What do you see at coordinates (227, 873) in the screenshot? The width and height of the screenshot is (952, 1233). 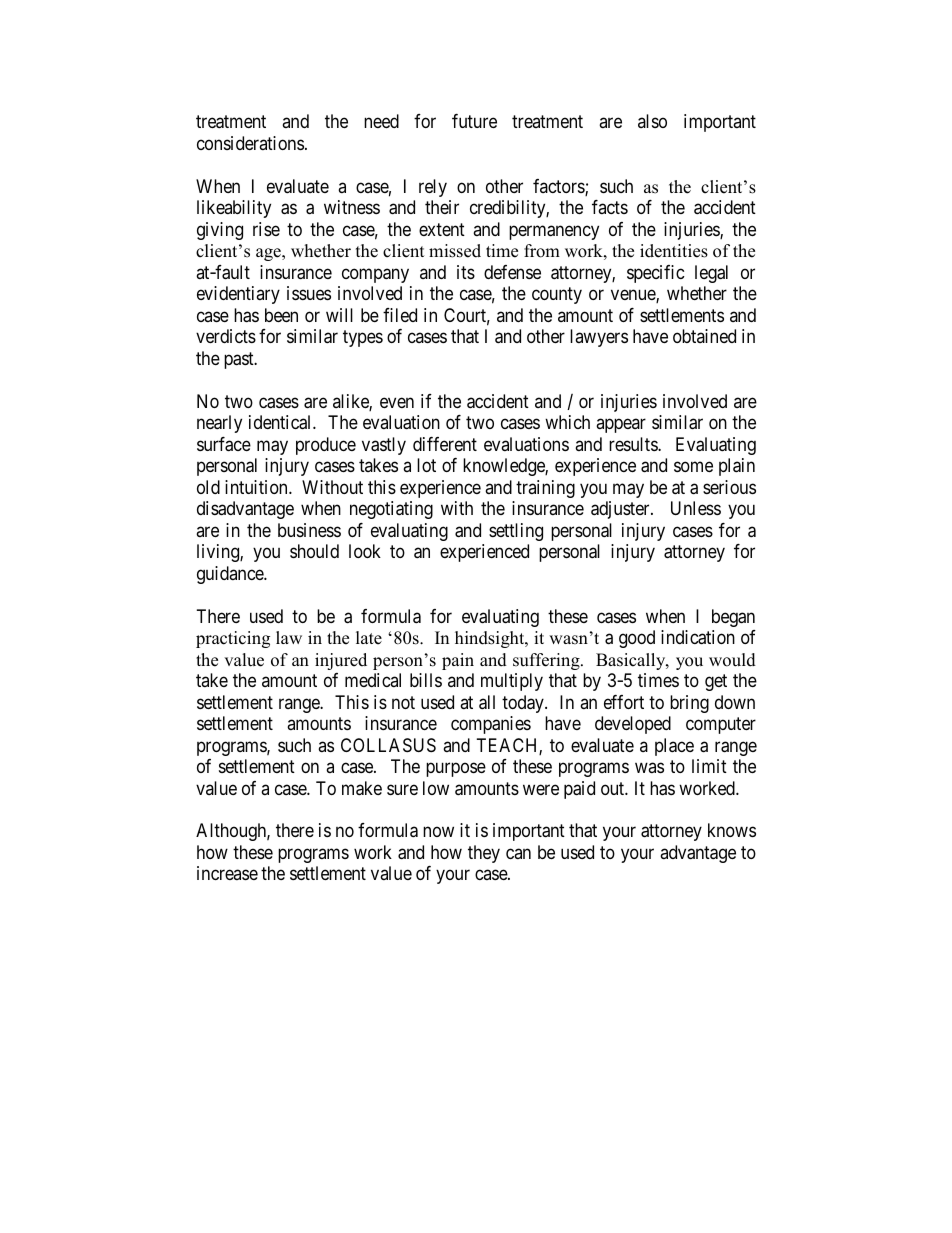 I see `increase` at bounding box center [227, 873].
